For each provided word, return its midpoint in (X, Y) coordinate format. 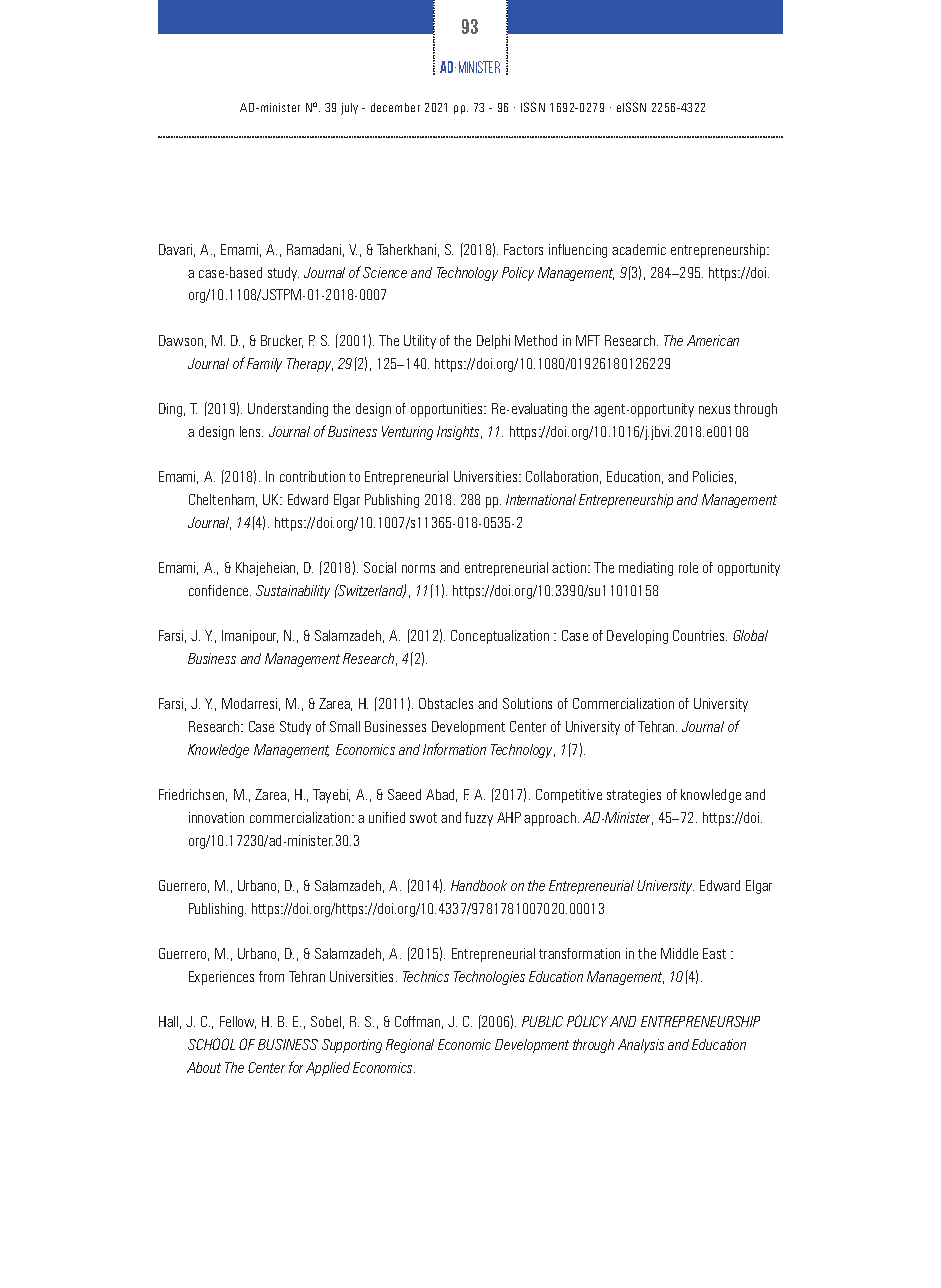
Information (454, 749)
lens (251, 431)
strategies (634, 796)
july (349, 109)
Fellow (238, 1022)
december (395, 107)
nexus (714, 410)
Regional (410, 1046)
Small (345, 726)
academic (639, 249)
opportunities (448, 410)
